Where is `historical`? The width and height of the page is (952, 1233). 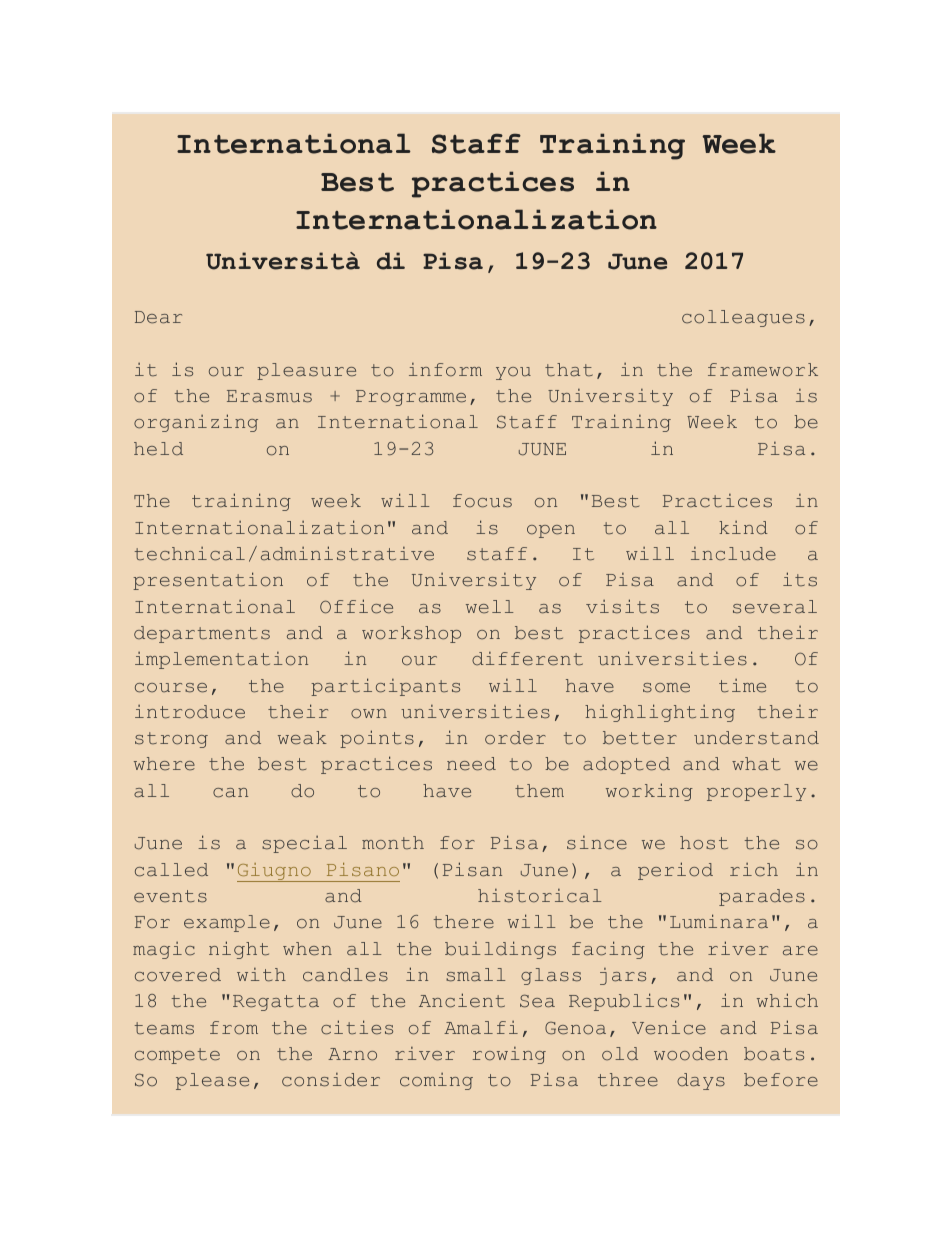 historical is located at coordinates (540, 896).
